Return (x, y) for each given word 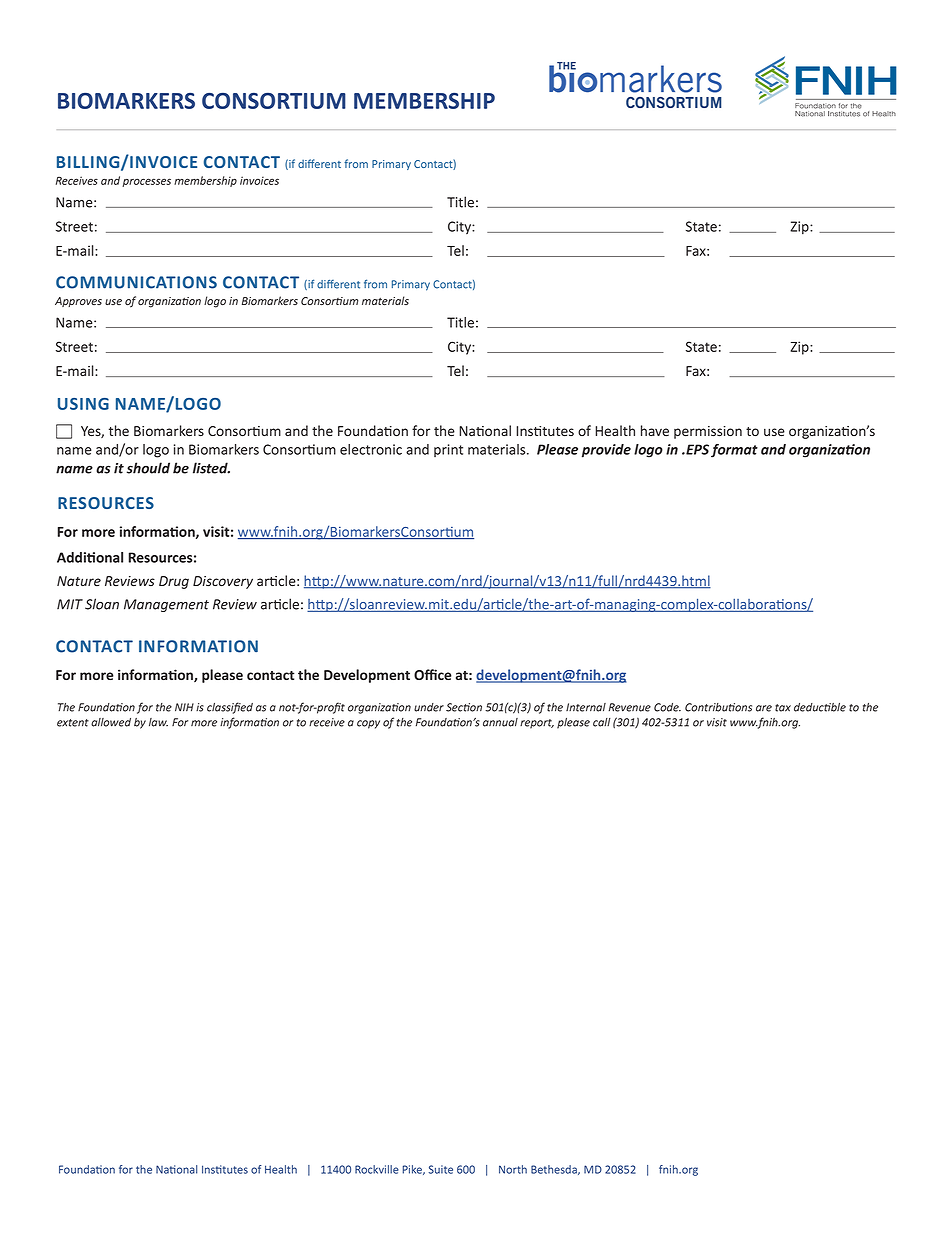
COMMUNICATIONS (136, 282)
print (448, 450)
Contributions (718, 707)
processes (146, 182)
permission (708, 432)
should (148, 468)
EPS (696, 449)
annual (500, 722)
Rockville (377, 1169)
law (158, 722)
